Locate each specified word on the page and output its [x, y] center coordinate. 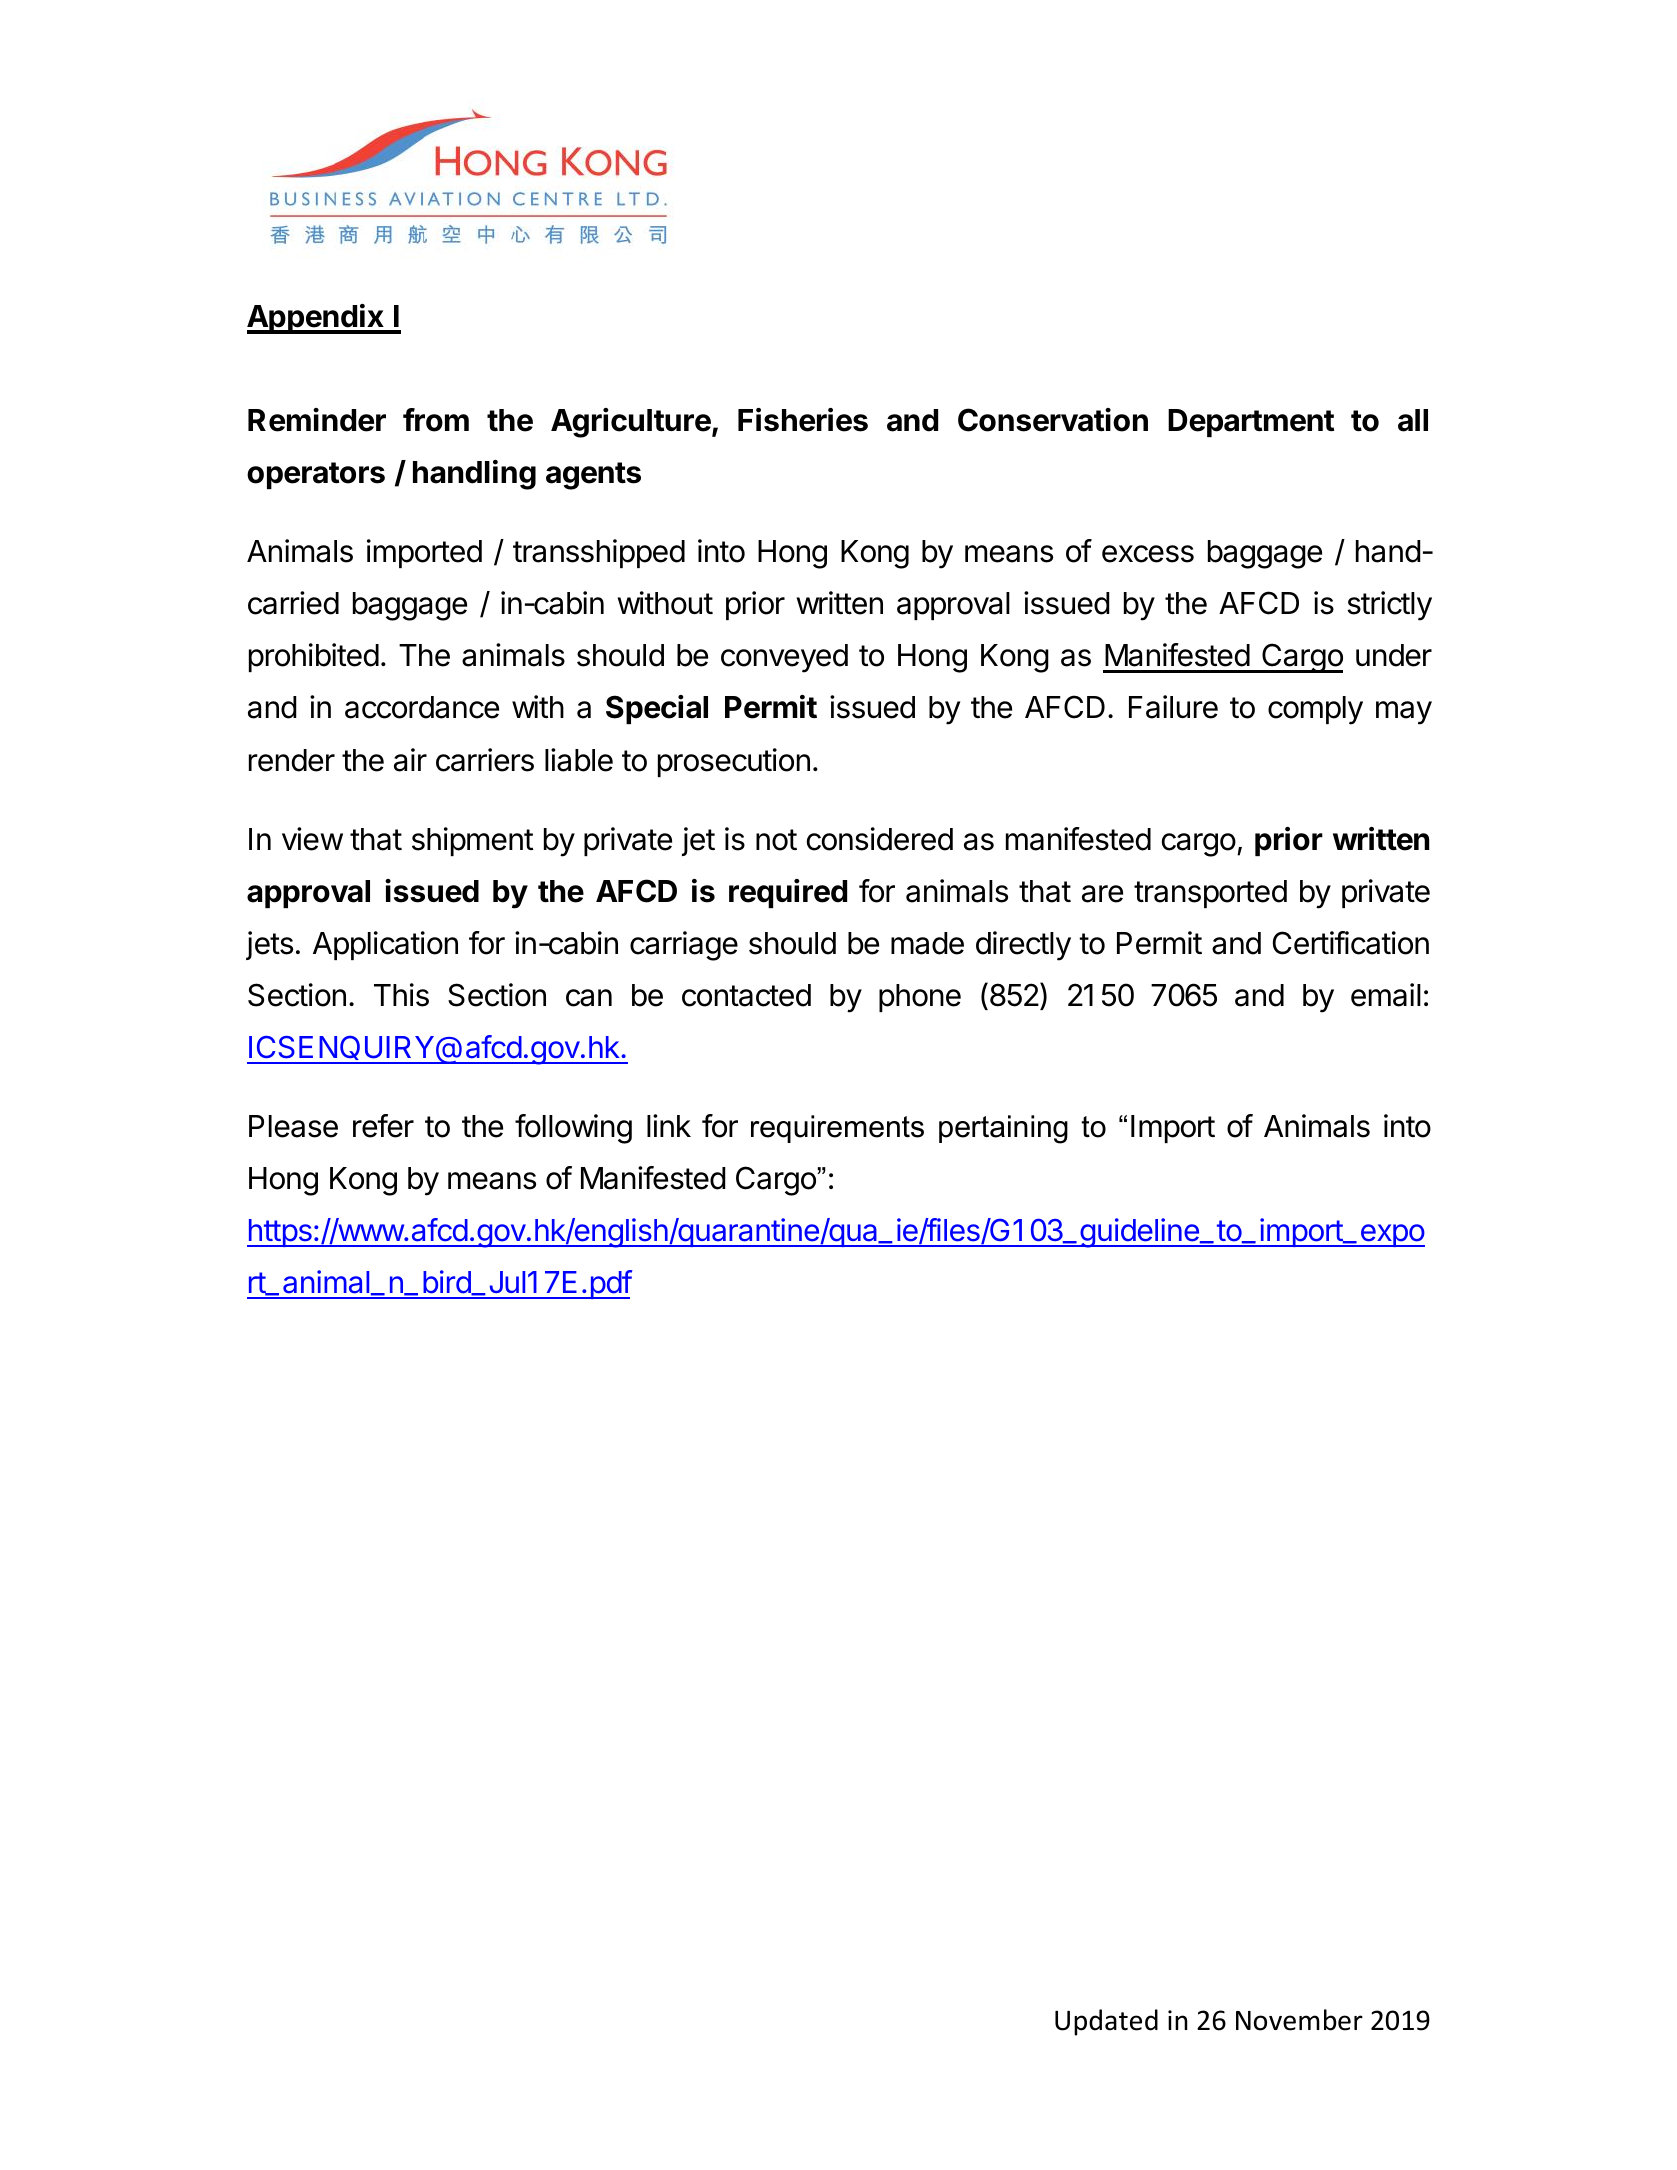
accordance [422, 707]
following [573, 1129]
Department [1251, 423]
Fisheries [803, 420]
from [436, 420]
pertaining [1003, 1129]
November [1299, 2020]
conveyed [784, 658]
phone [920, 998]
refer [383, 1126]
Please [293, 1126]
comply [1315, 710]
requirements [837, 1129]
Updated [1106, 2022]
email [1386, 995]
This [401, 995]
